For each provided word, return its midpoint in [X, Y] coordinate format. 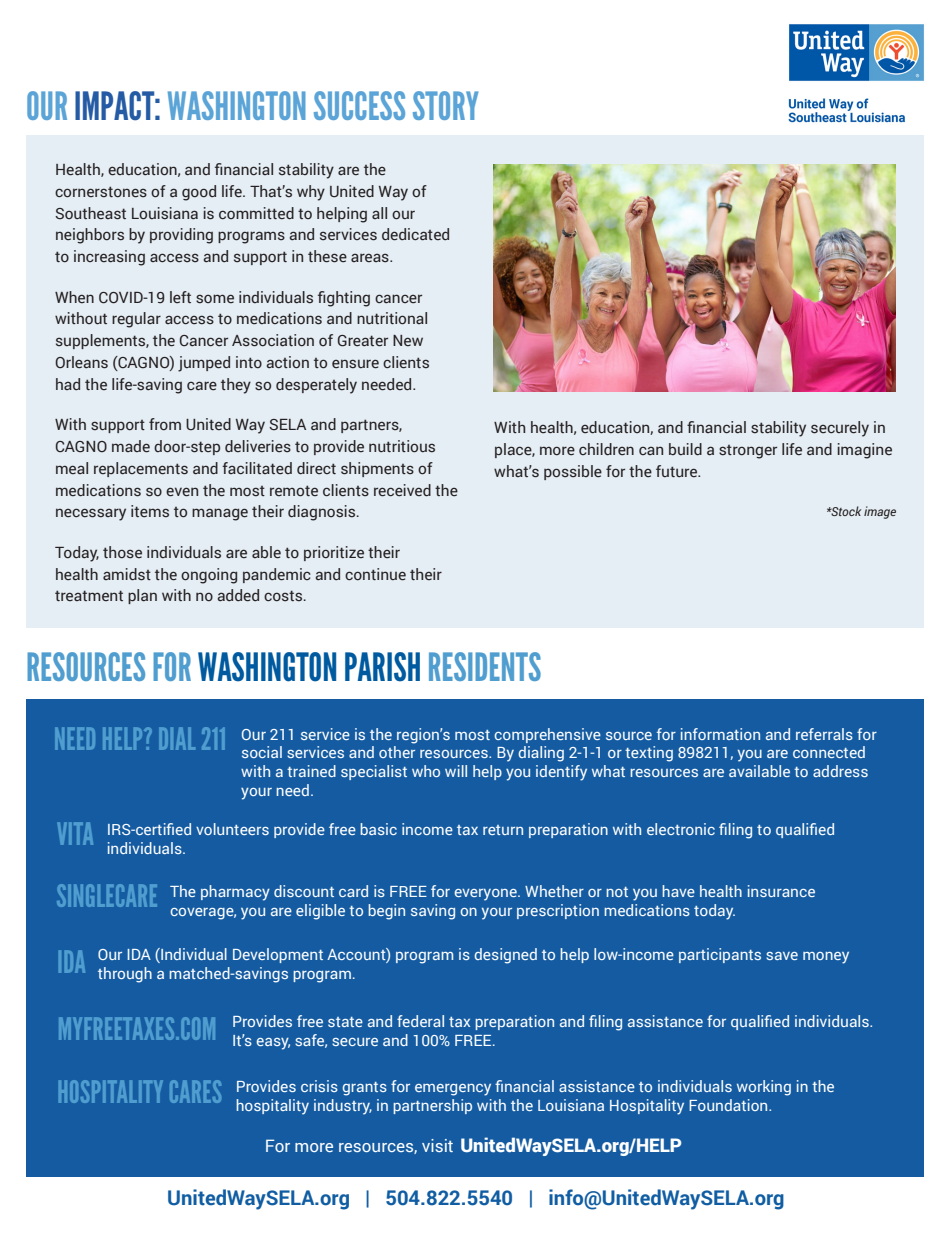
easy [273, 1044]
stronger [748, 452]
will [456, 771]
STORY [445, 105]
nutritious [402, 446]
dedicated [415, 234]
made [131, 446]
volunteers [232, 829]
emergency [453, 1090]
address [840, 771]
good [199, 193]
